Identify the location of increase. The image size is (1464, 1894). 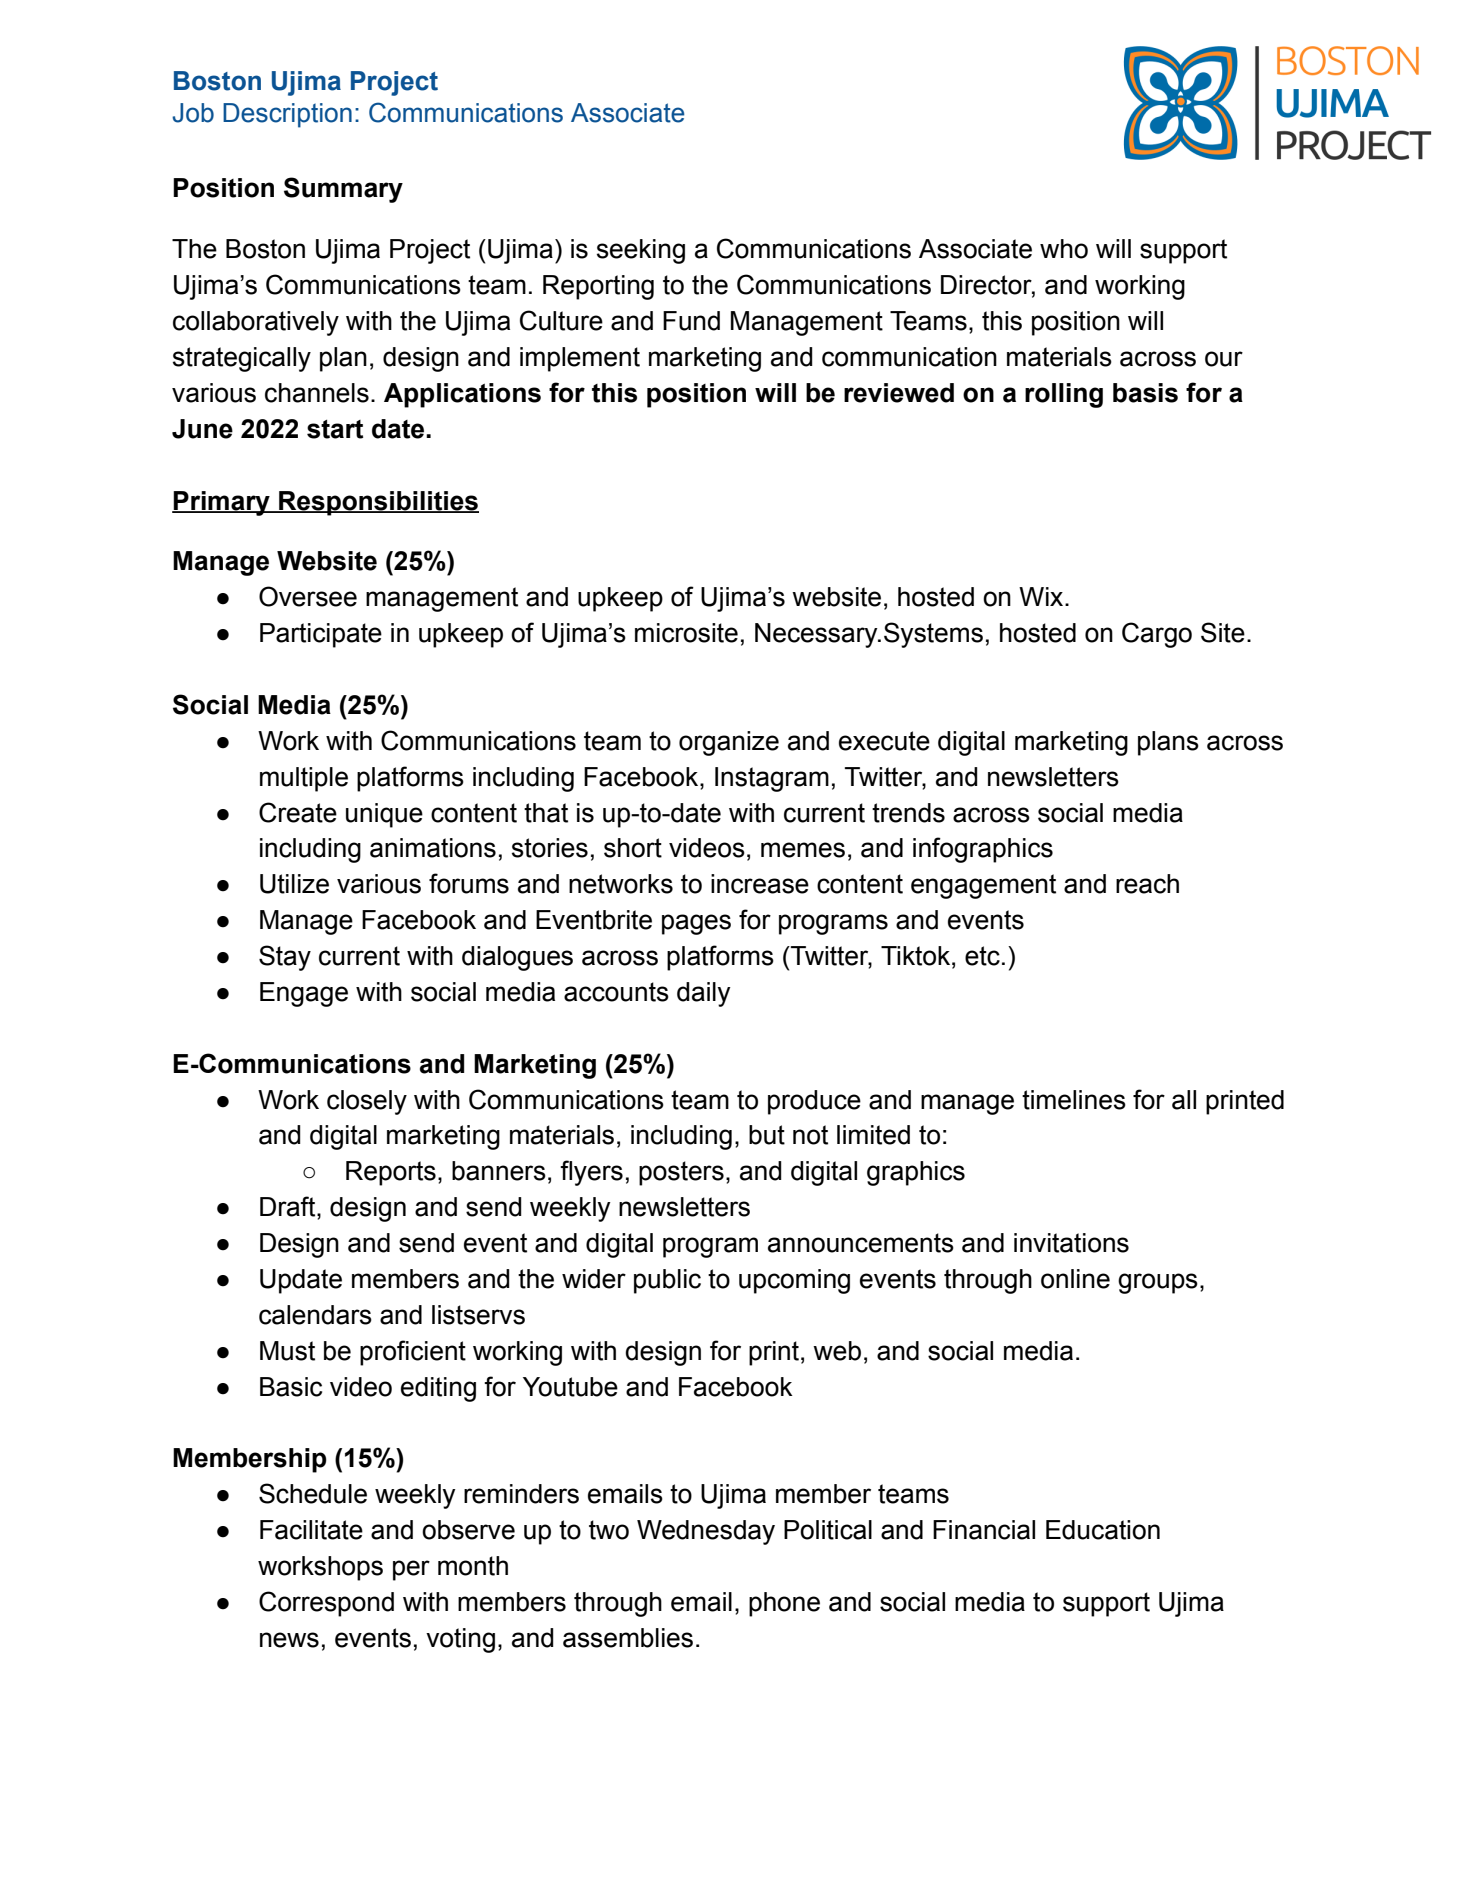
(760, 884).
